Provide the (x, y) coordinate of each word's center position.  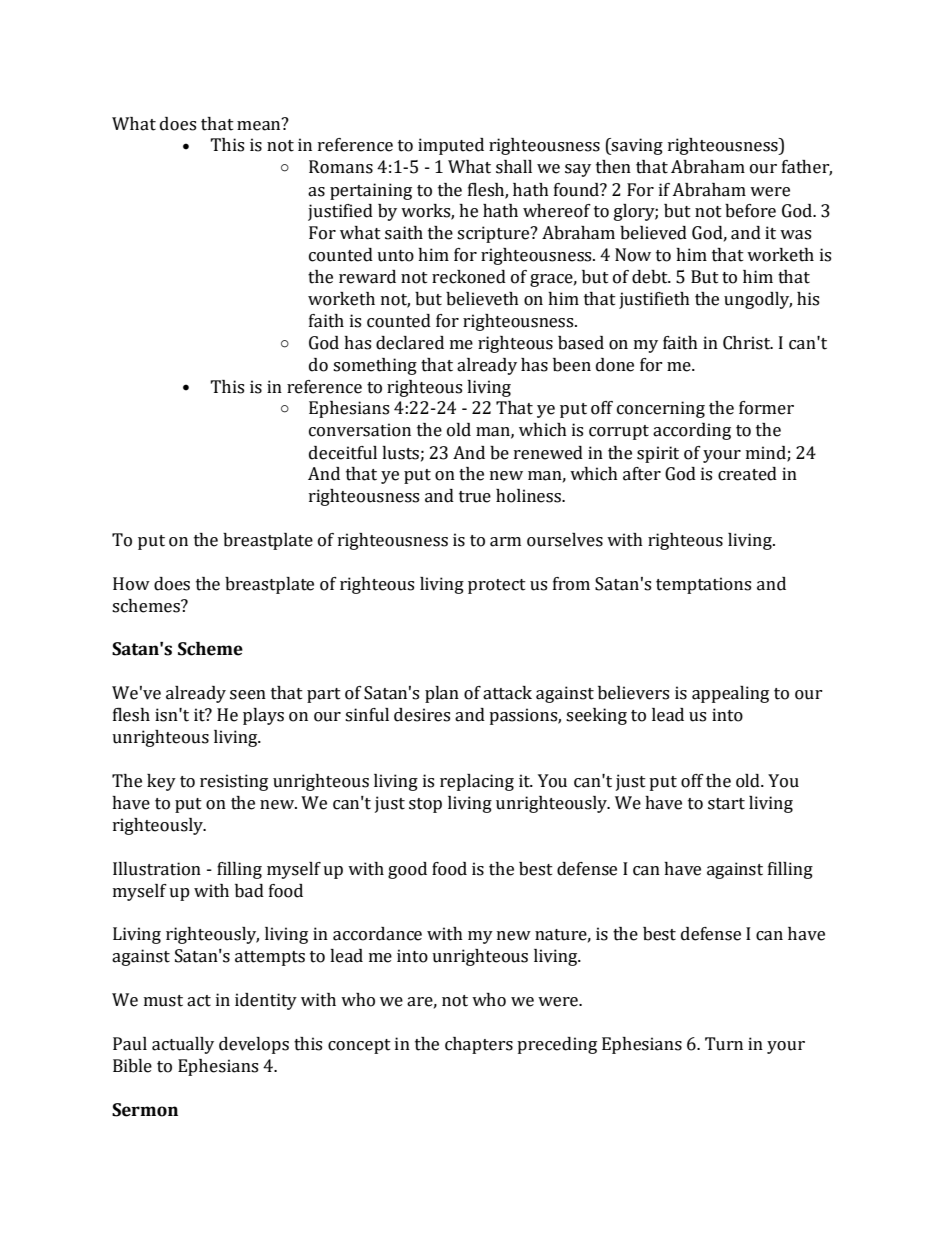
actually (183, 1045)
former (766, 408)
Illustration (157, 869)
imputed (451, 146)
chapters (479, 1045)
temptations (703, 585)
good (407, 870)
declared (410, 343)
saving (636, 146)
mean (260, 124)
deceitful (343, 453)
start (726, 804)
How (131, 584)
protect (497, 586)
